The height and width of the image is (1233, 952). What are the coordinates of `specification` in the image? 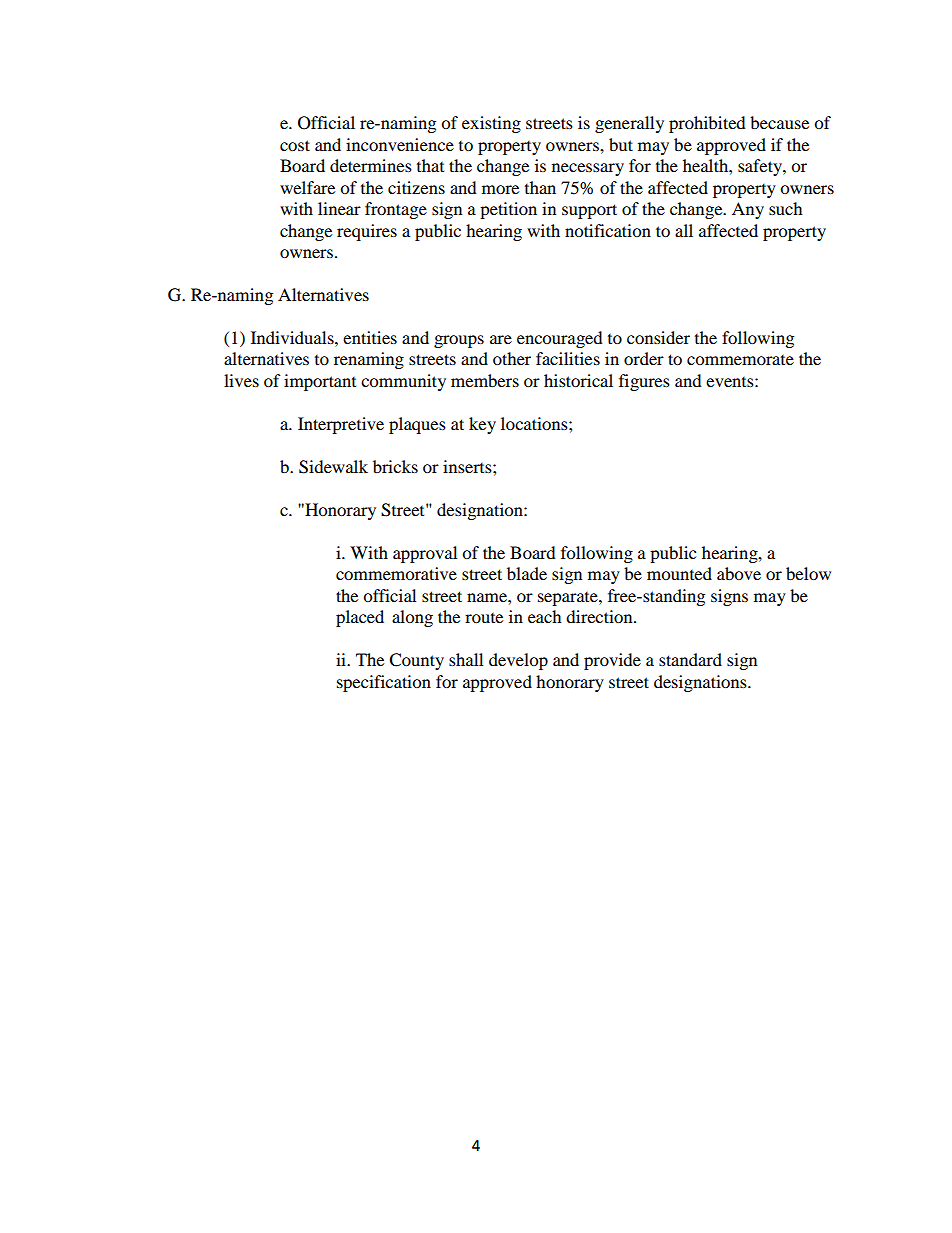 It's located at (384, 683).
